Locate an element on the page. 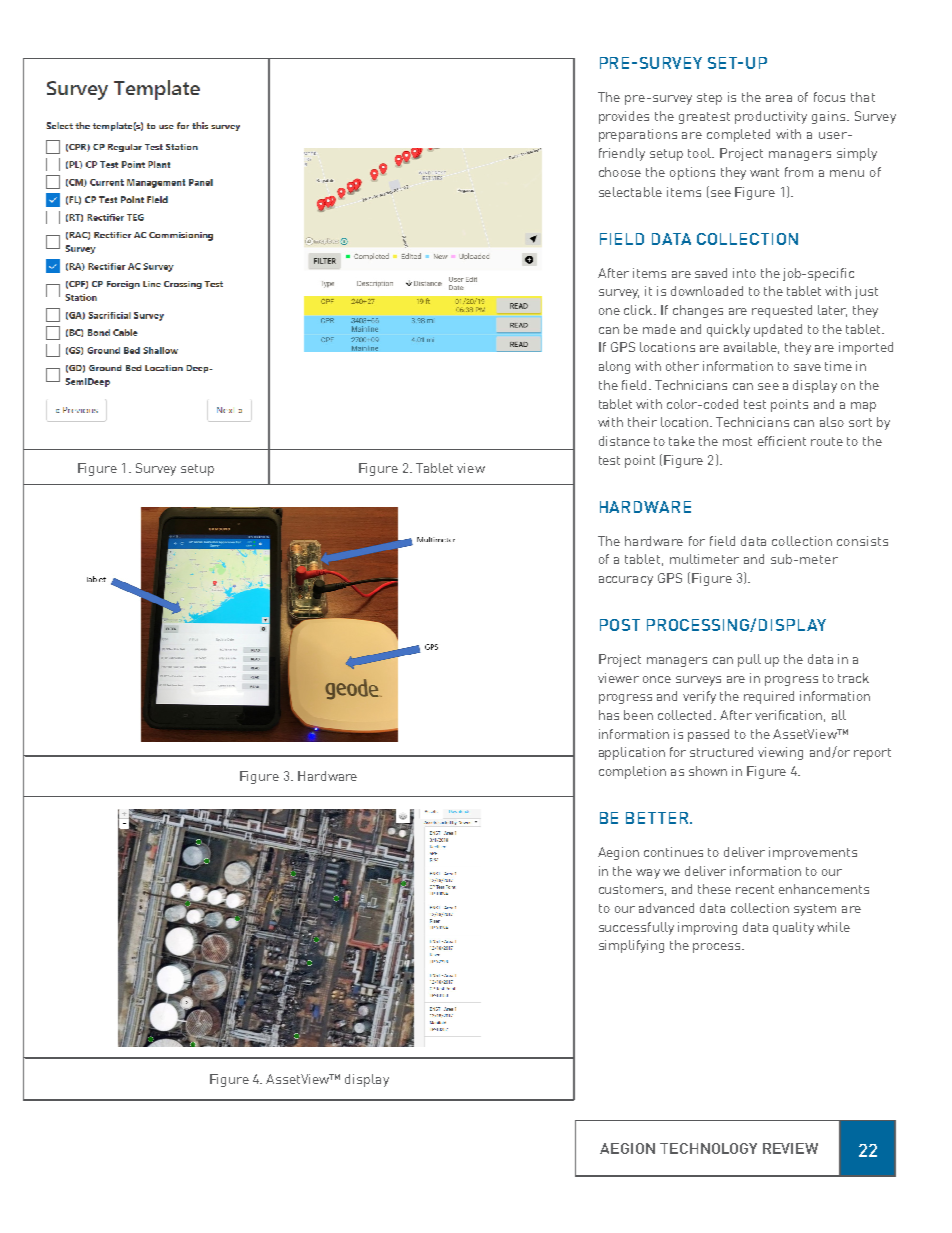 Image resolution: width=952 pixels, height=1233 pixels. pull is located at coordinates (749, 660).
